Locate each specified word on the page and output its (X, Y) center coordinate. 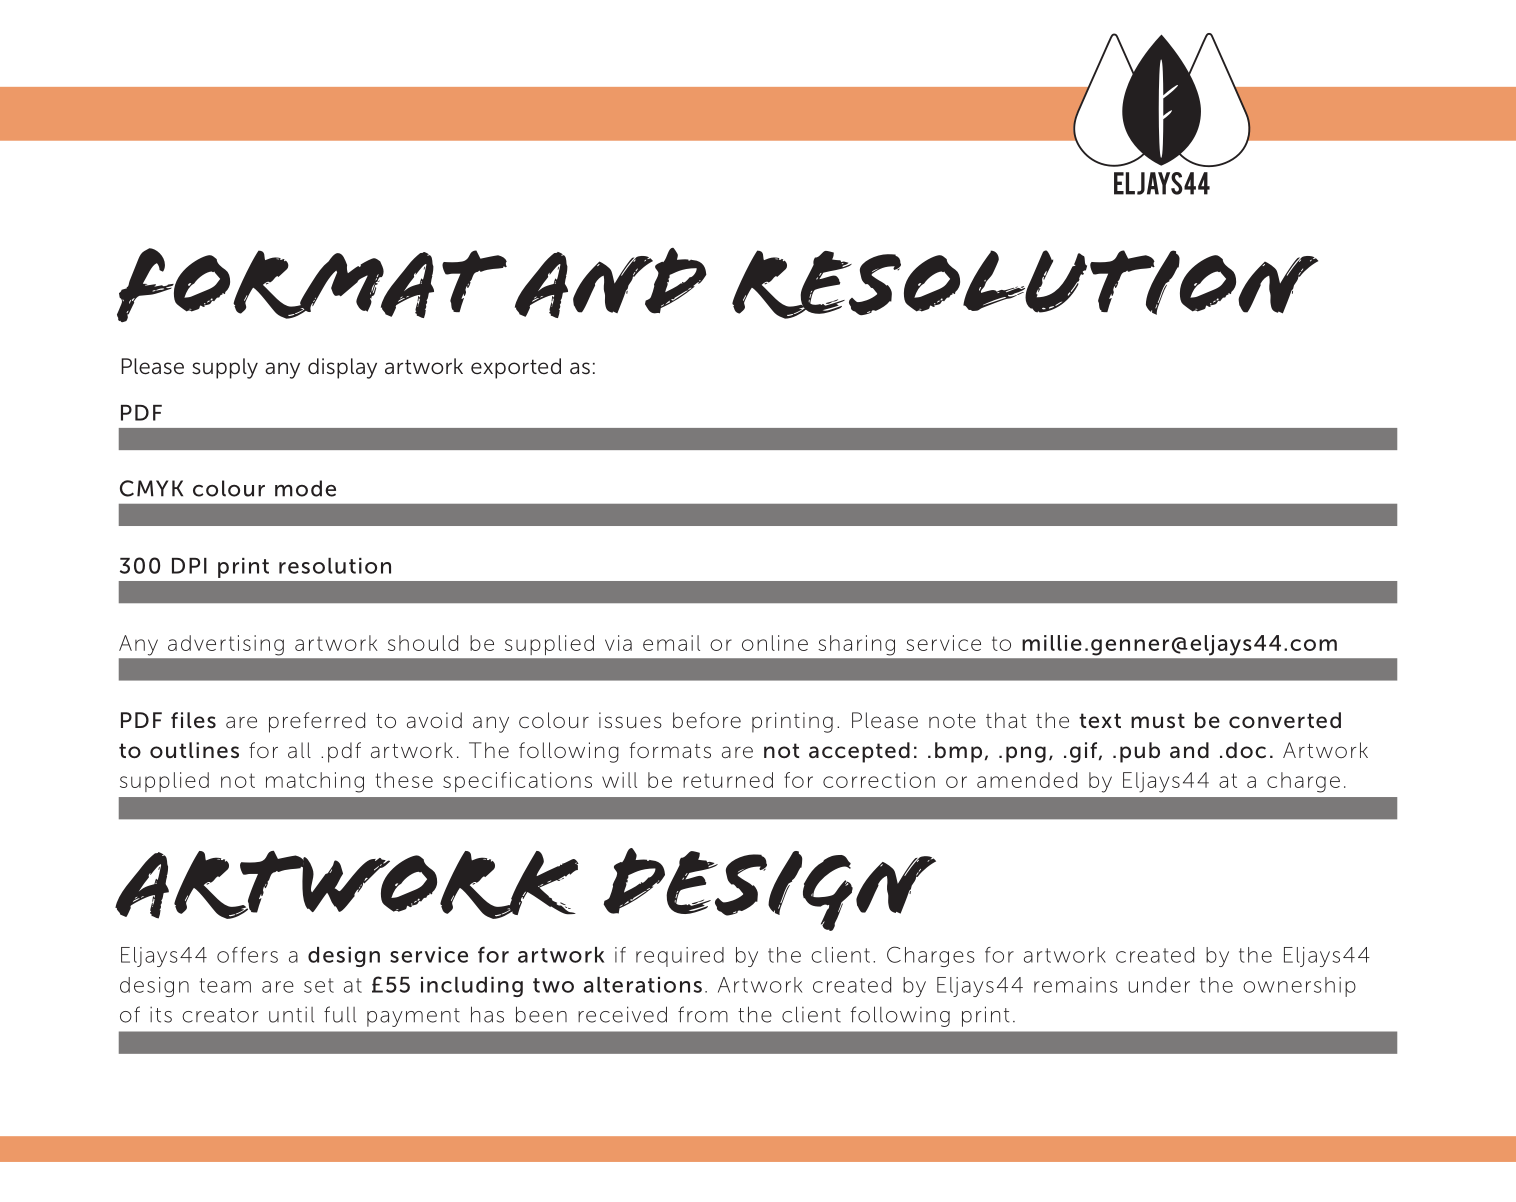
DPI (189, 566)
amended (1027, 780)
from (703, 1014)
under (1159, 985)
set (319, 985)
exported (516, 368)
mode (305, 488)
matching (315, 782)
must (1158, 720)
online (775, 643)
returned (728, 780)
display (342, 368)
